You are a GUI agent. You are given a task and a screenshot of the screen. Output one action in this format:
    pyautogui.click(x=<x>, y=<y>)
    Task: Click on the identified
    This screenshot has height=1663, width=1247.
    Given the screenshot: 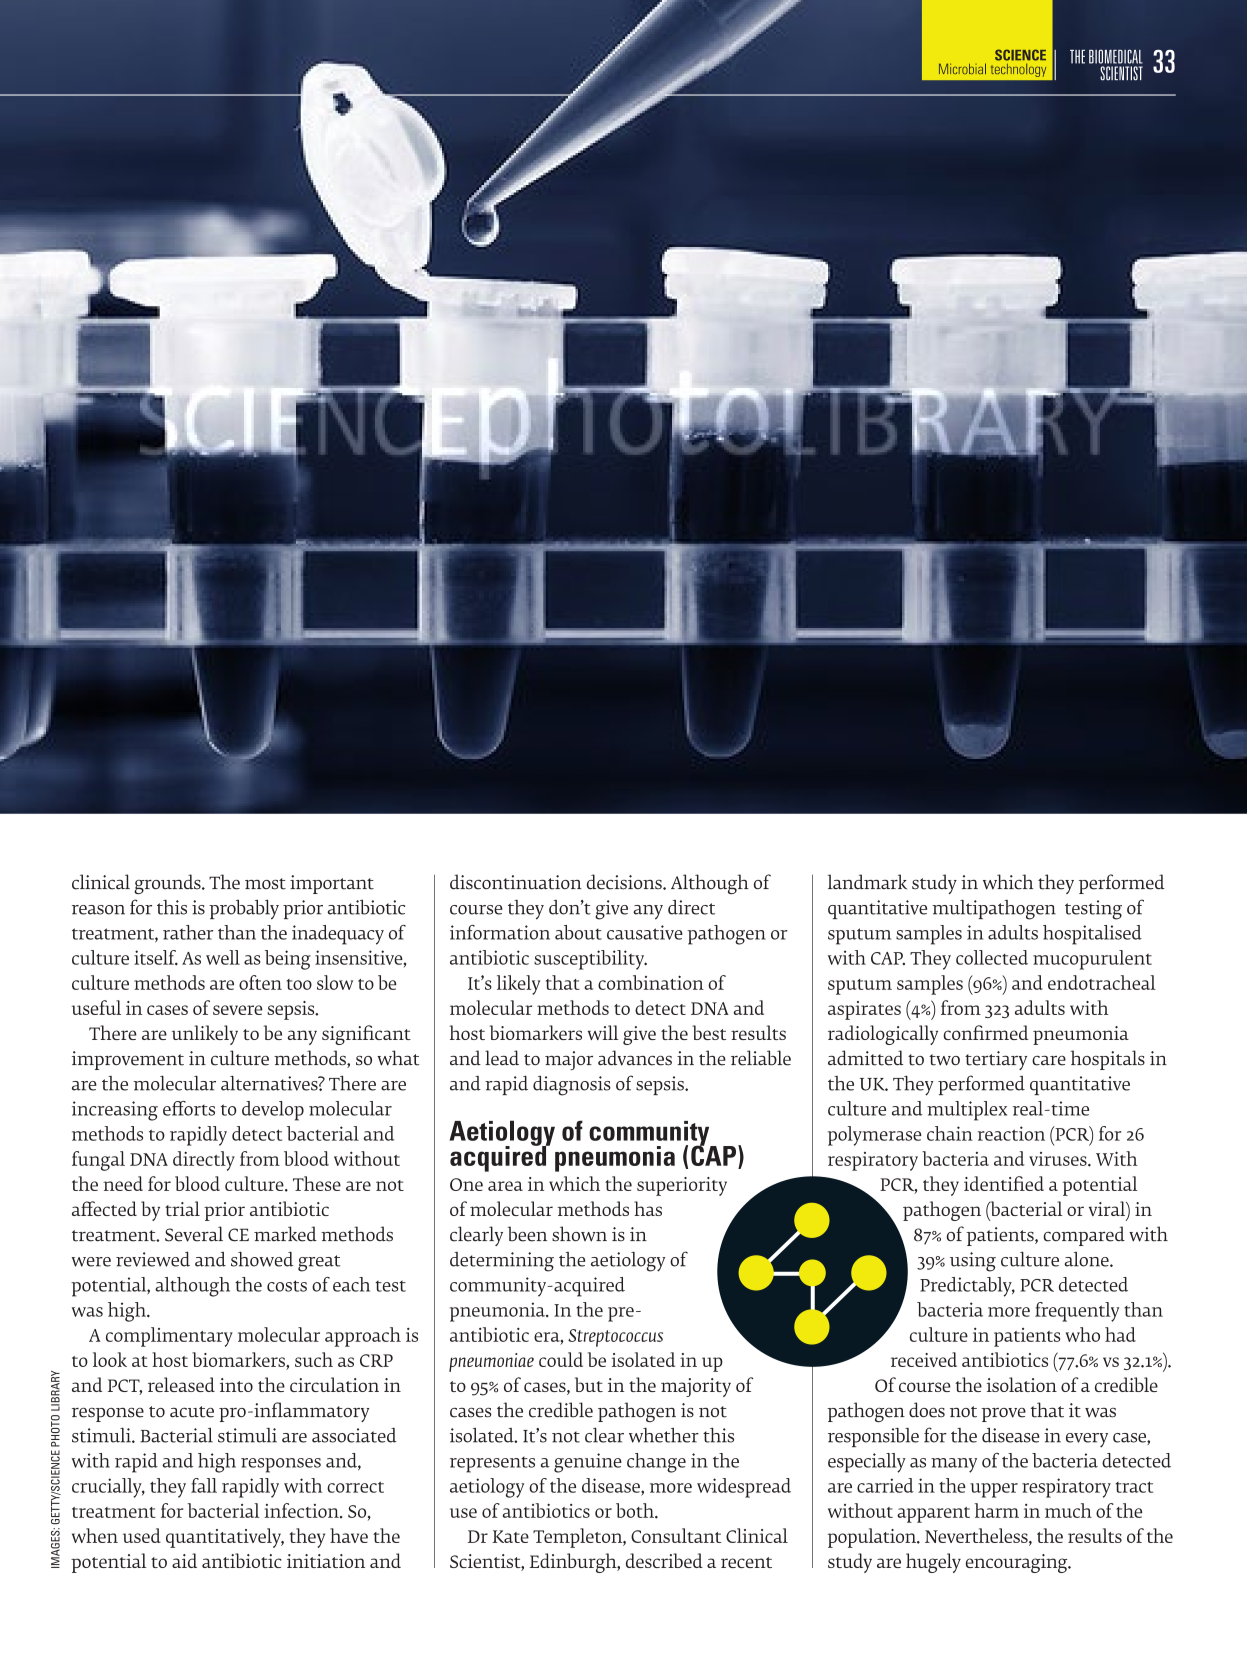 What is the action you would take?
    pyautogui.click(x=1004, y=1183)
